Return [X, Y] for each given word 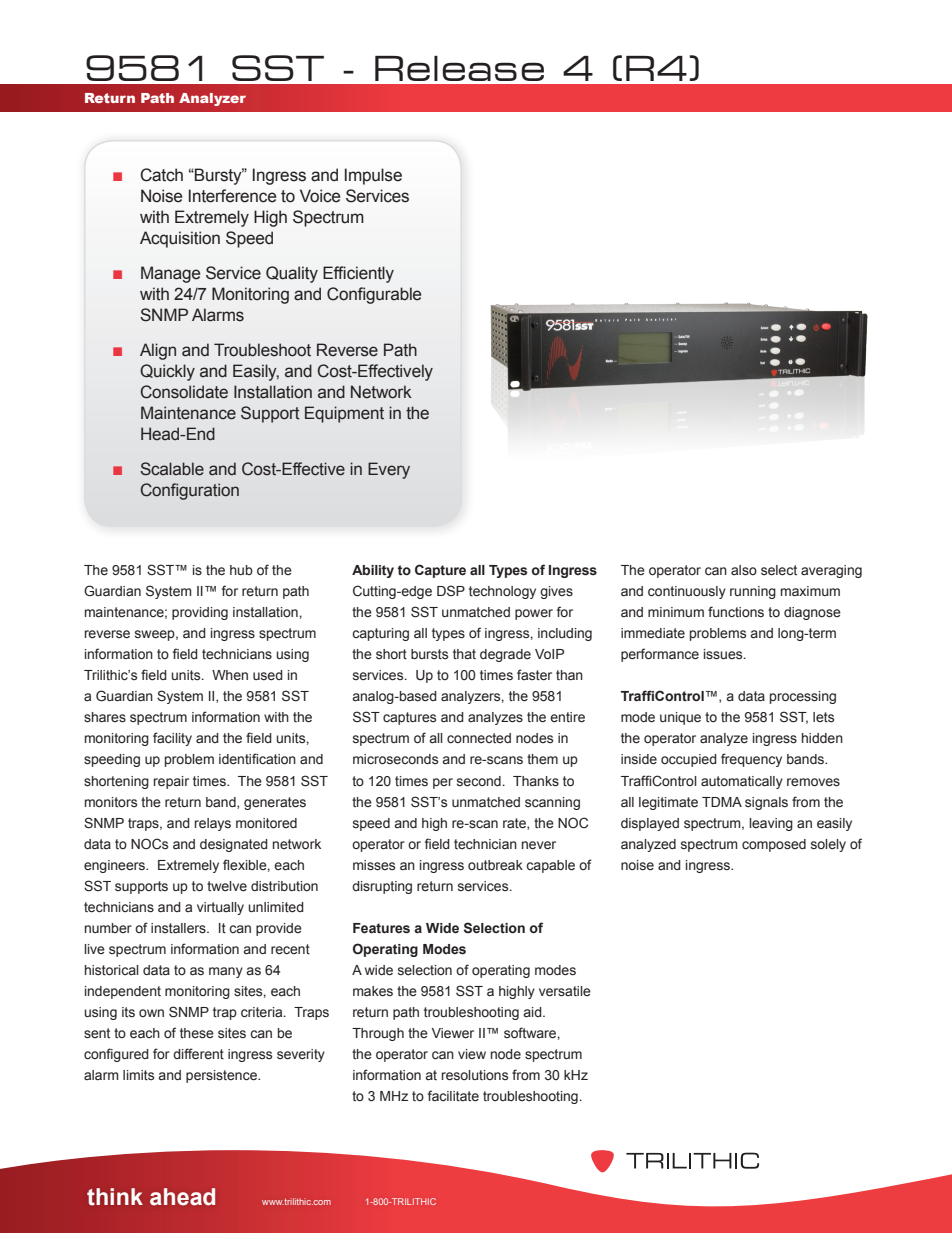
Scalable [172, 469]
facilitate [453, 1096]
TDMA [722, 802]
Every [389, 470]
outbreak [495, 865]
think [115, 1197]
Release [459, 68]
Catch [161, 175]
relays [213, 824]
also [744, 570]
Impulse [373, 176]
